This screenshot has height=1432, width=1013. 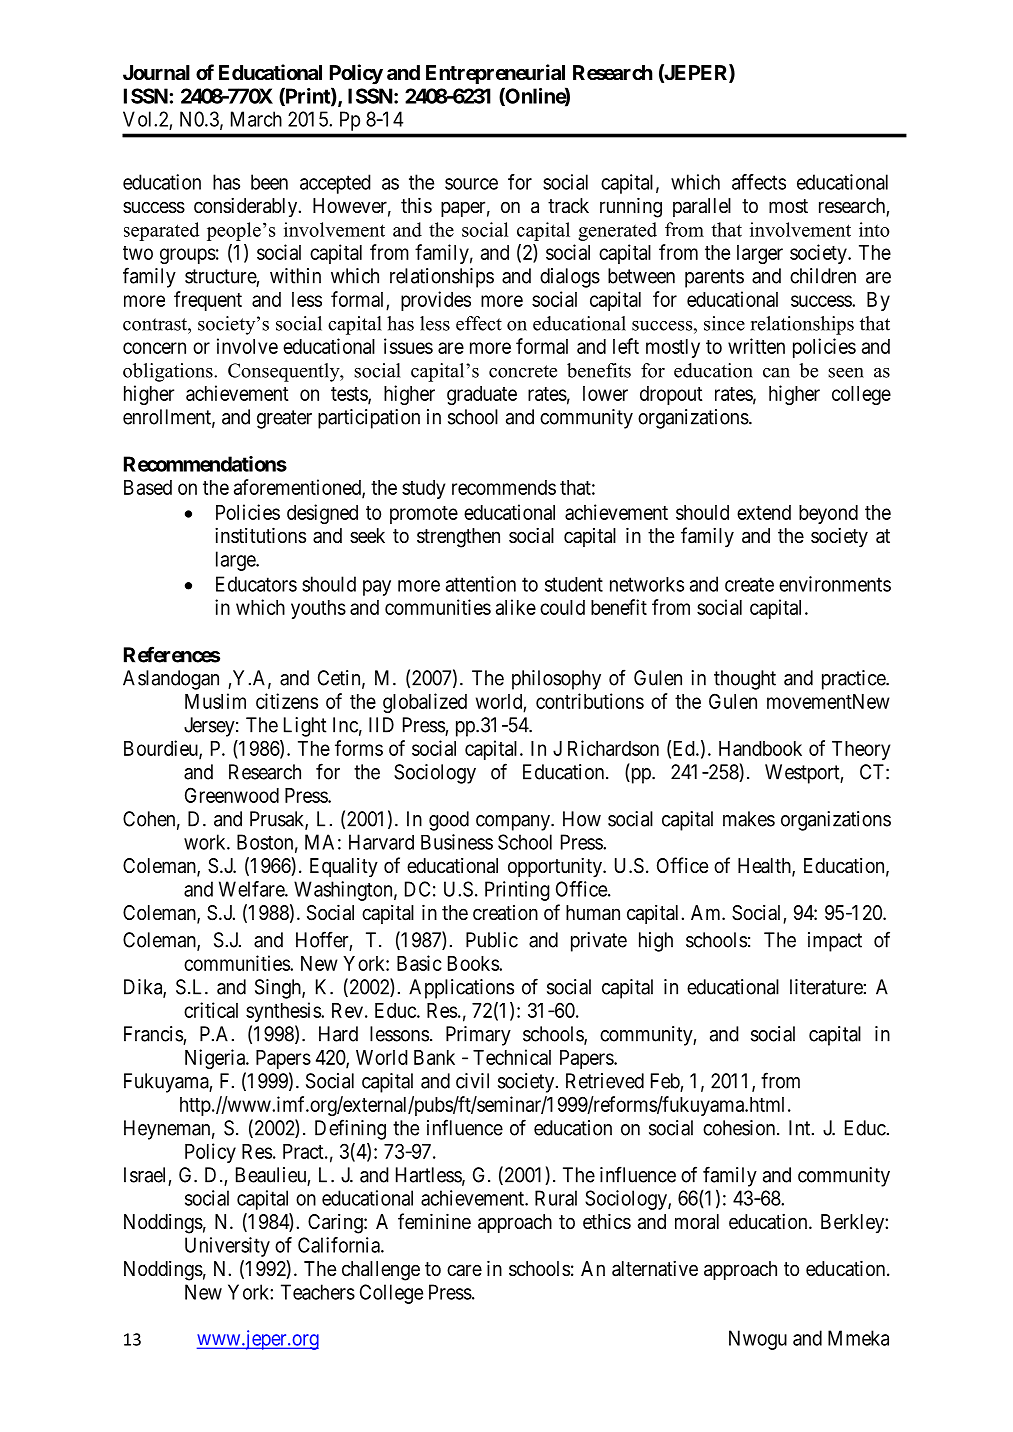 I want to click on can, so click(x=776, y=373).
